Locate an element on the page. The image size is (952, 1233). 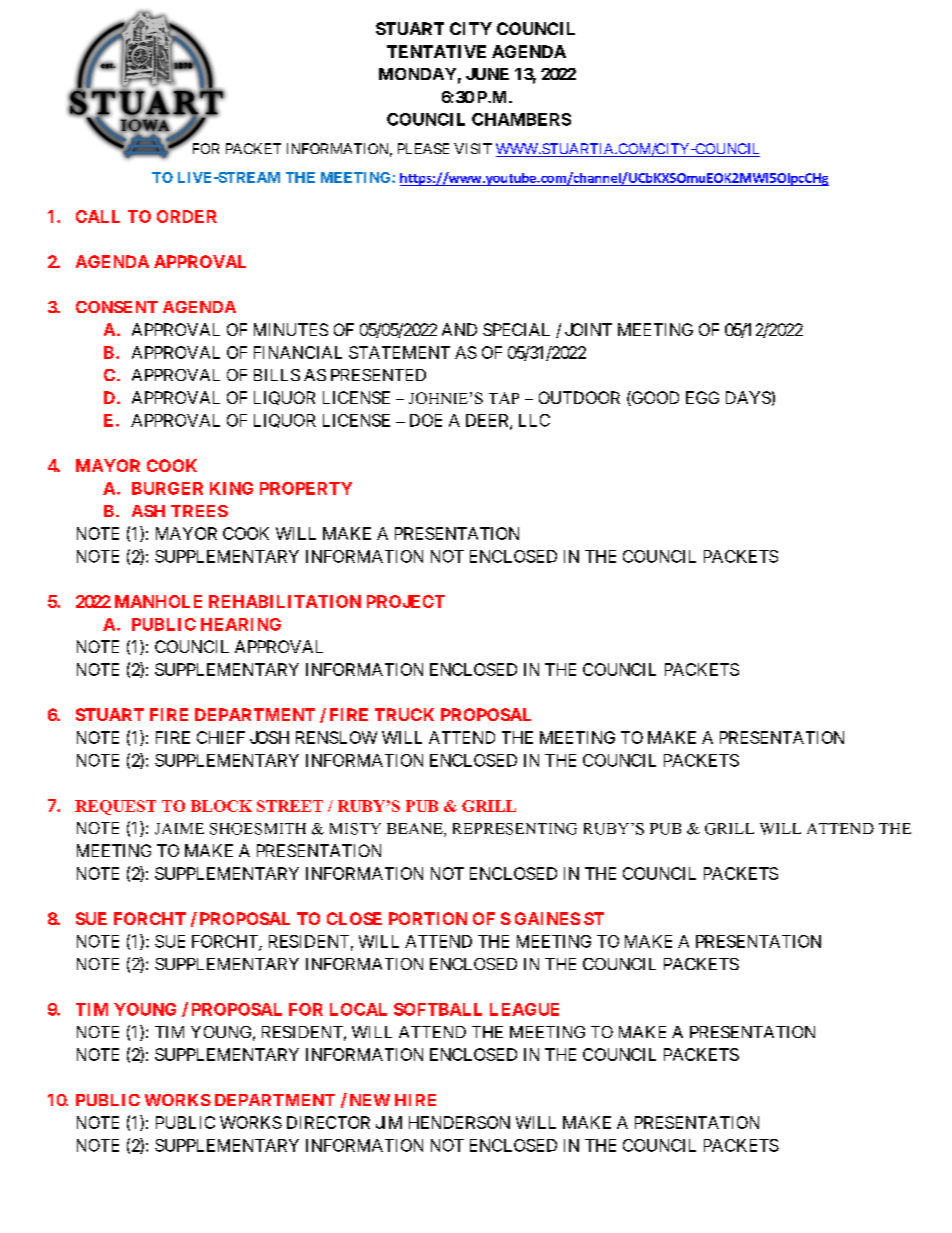
EGG is located at coordinates (702, 397).
